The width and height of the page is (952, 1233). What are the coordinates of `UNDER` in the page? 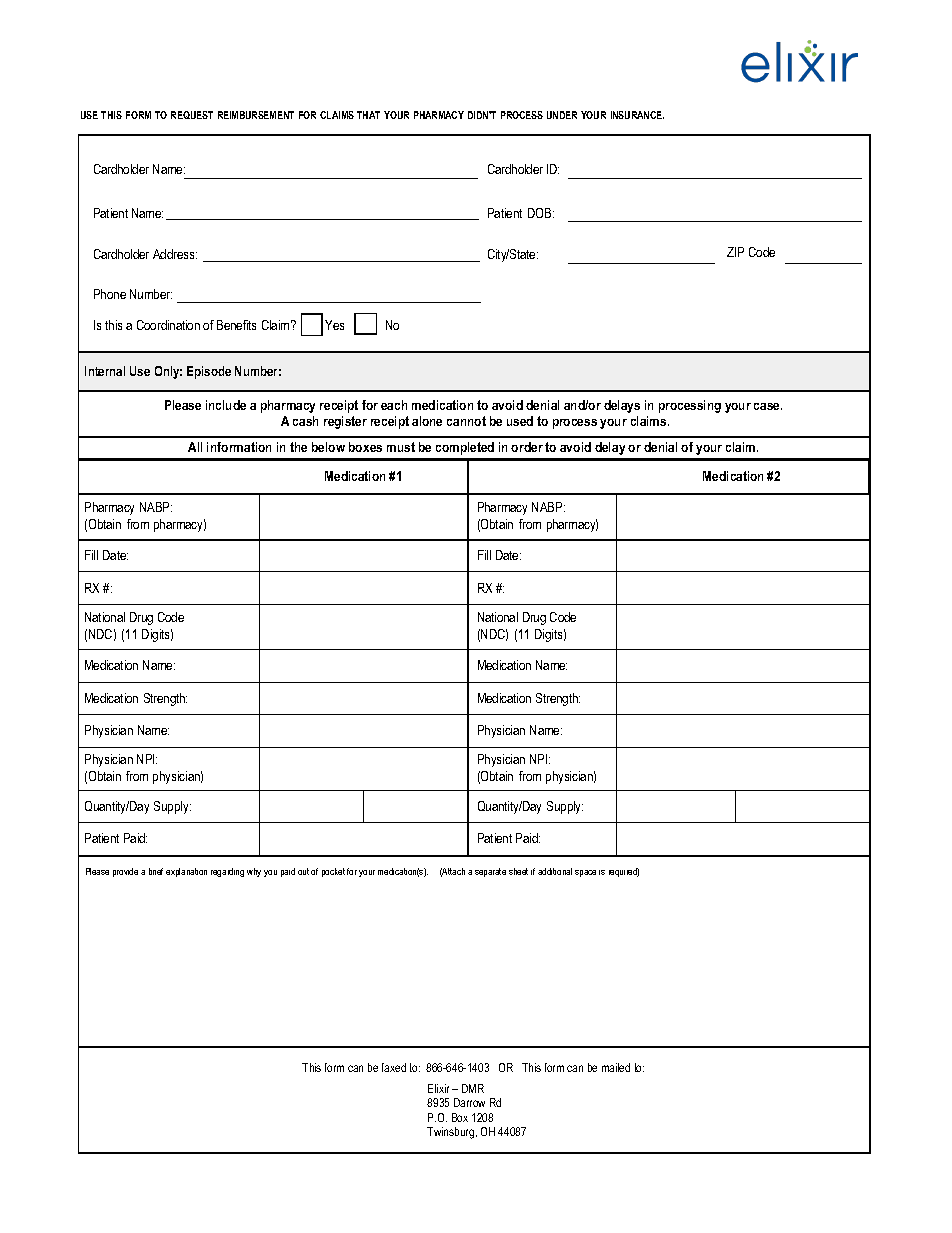 It's located at (562, 115).
